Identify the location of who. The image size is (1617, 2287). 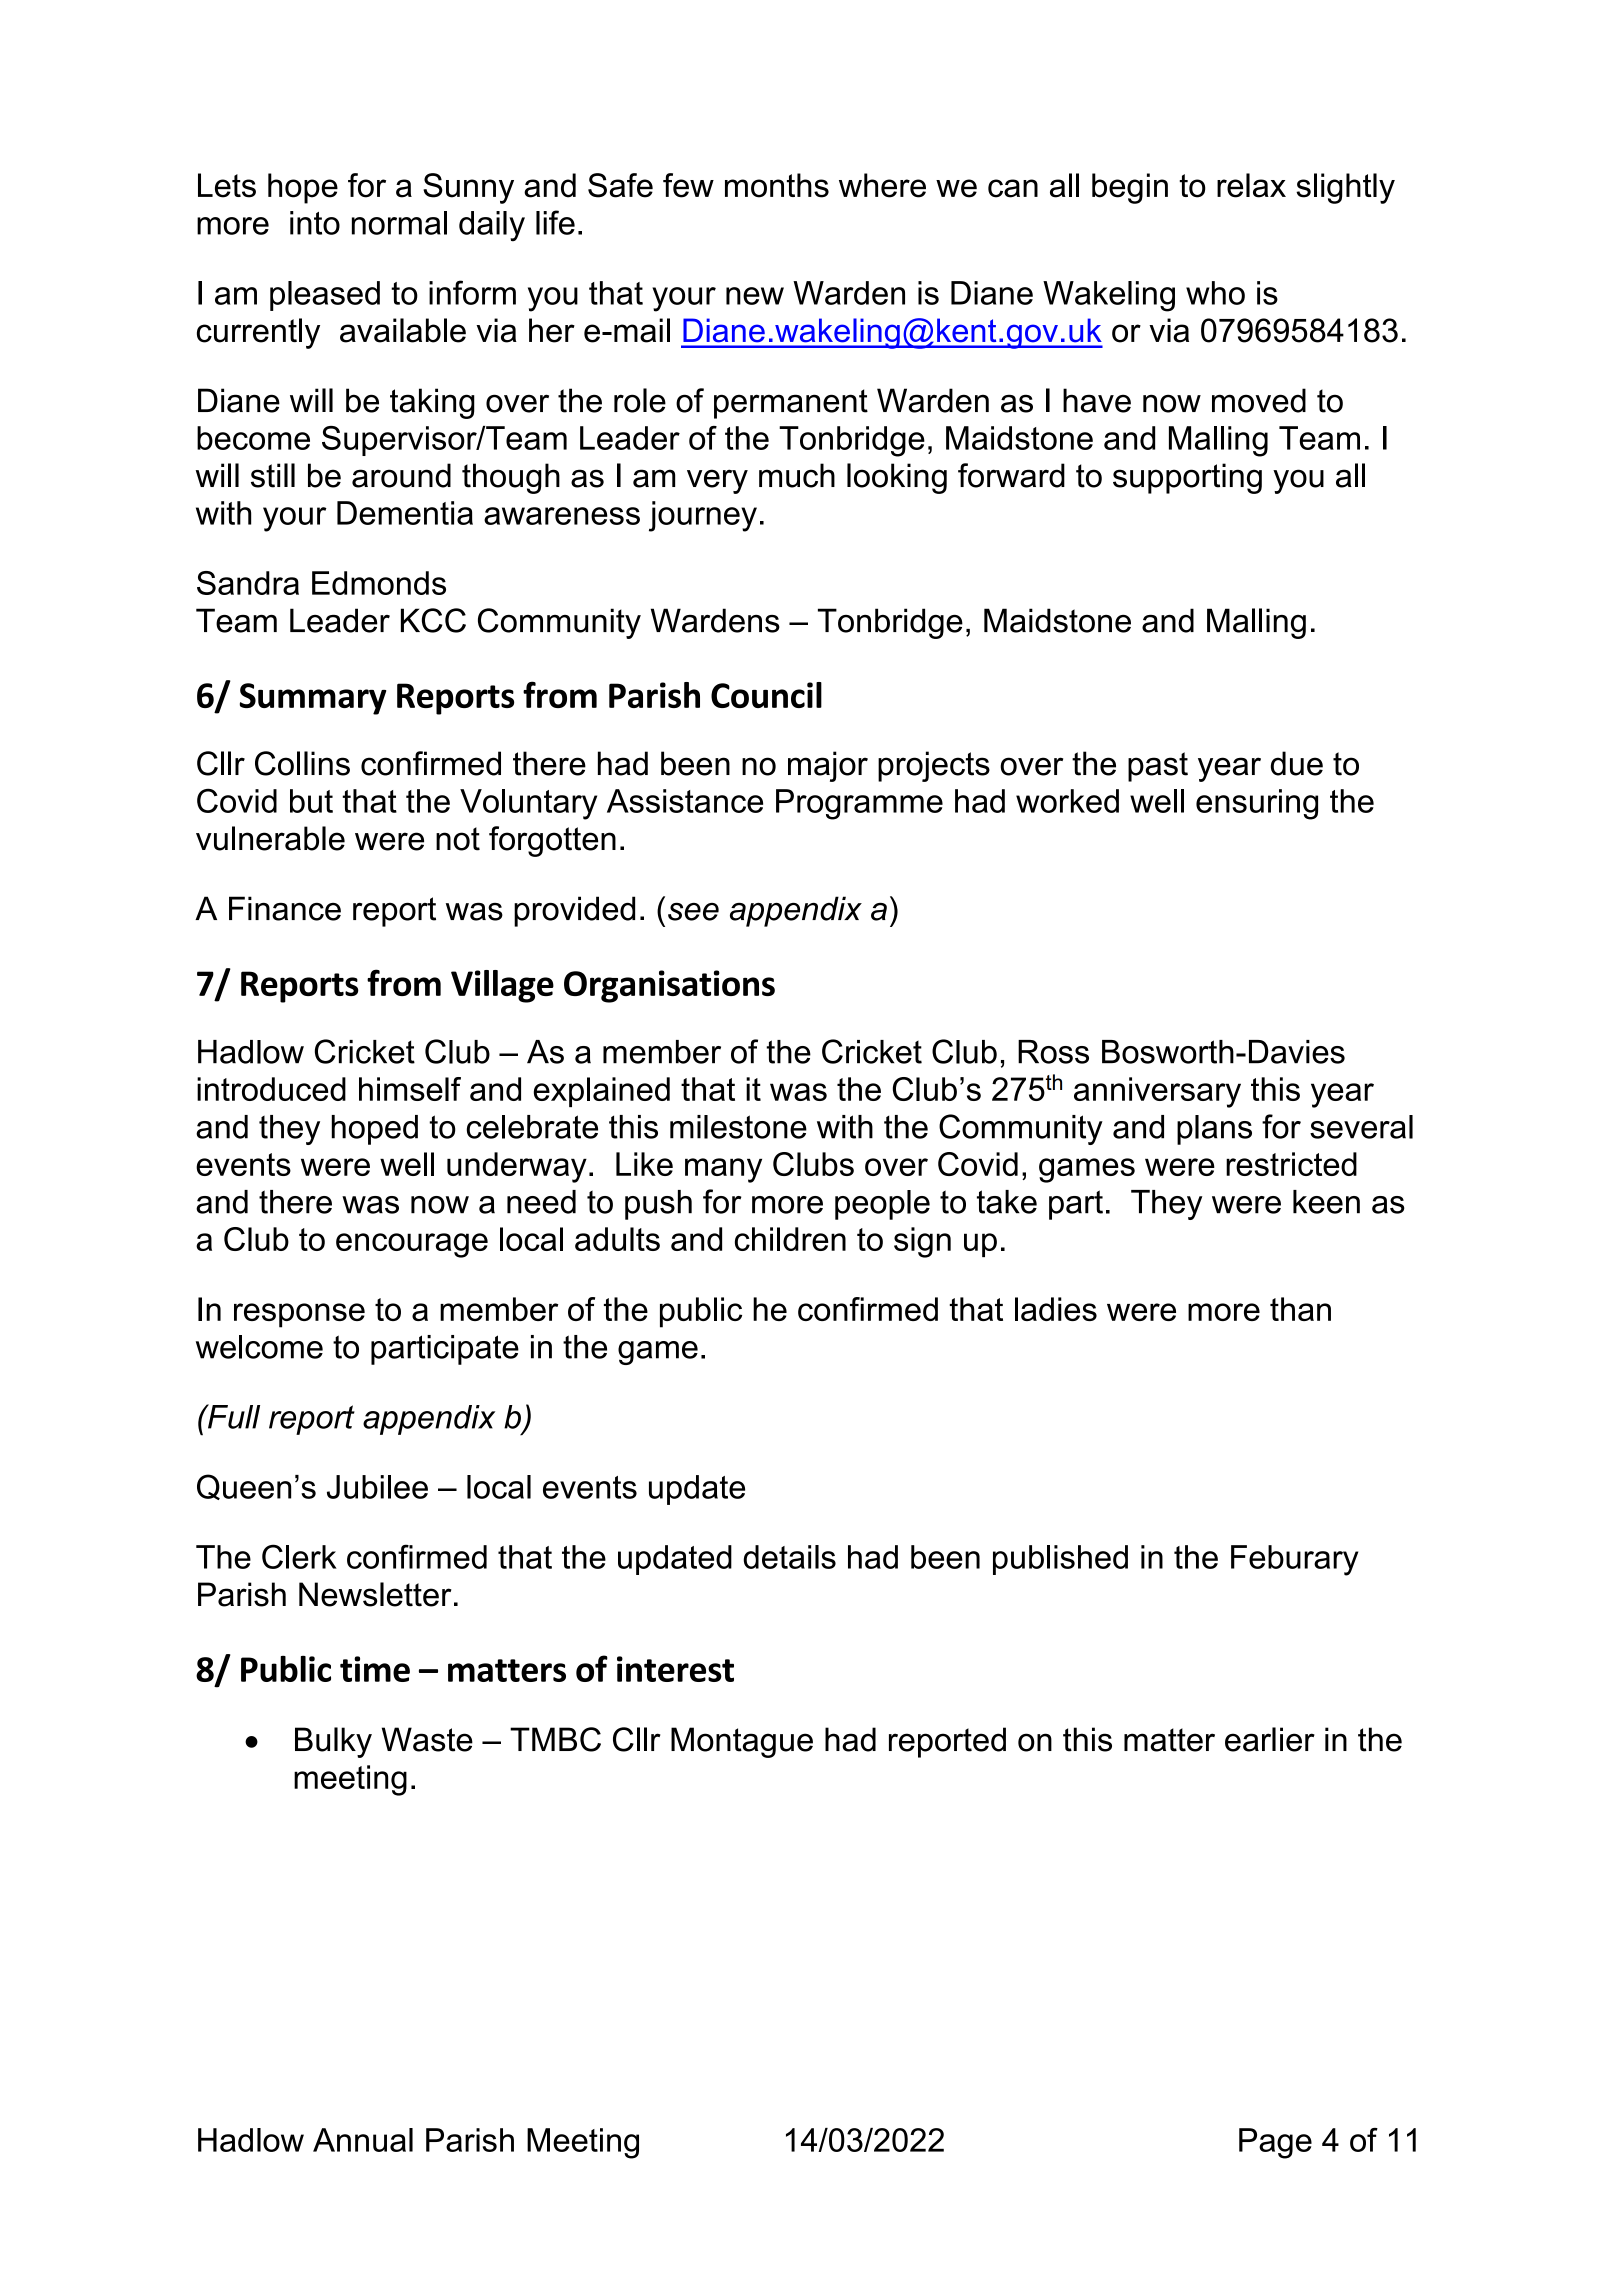
(1215, 293).
